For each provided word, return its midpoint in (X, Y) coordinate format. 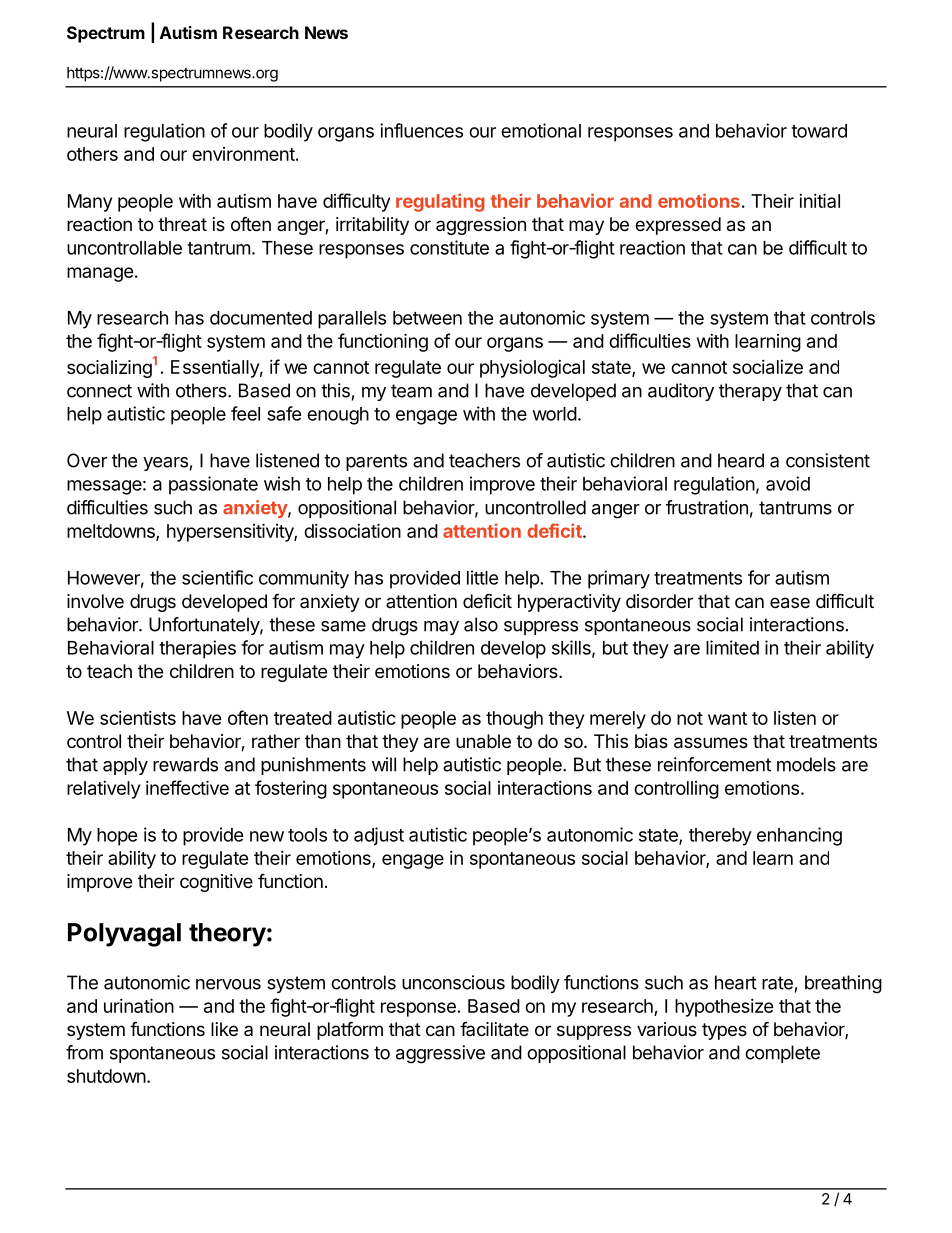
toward (819, 131)
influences (421, 130)
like (224, 1029)
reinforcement (714, 764)
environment (243, 154)
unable (483, 741)
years (165, 464)
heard (741, 460)
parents (376, 462)
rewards (185, 764)
